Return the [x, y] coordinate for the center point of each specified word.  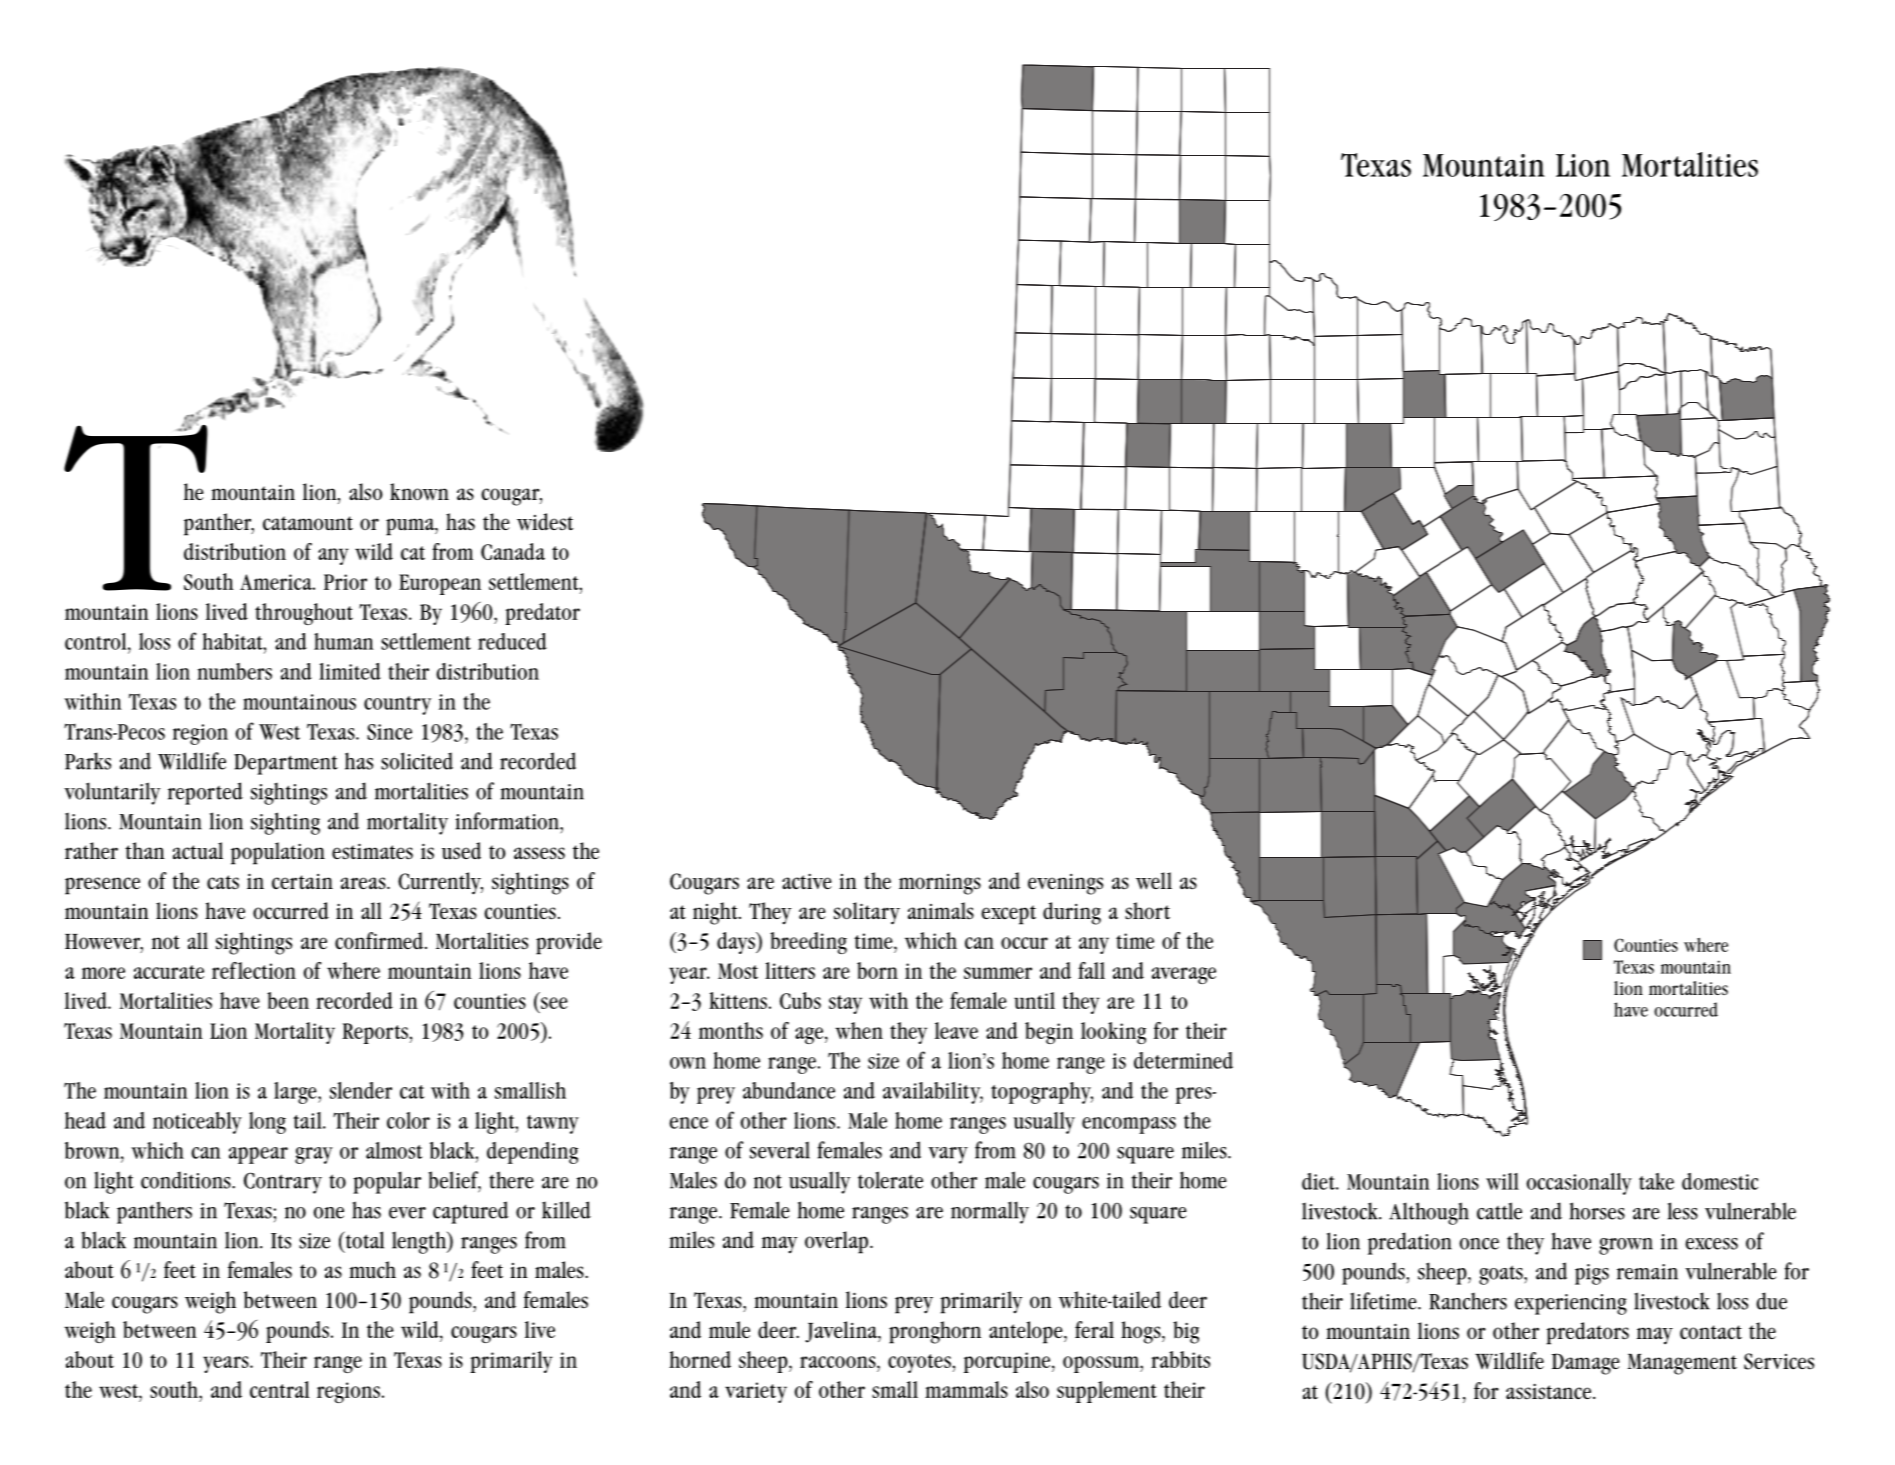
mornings [940, 884]
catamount [308, 523]
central [280, 1389]
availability [933, 1093]
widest [545, 522]
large [296, 1093]
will [1502, 1181]
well [1154, 881]
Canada [513, 551]
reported [205, 793]
